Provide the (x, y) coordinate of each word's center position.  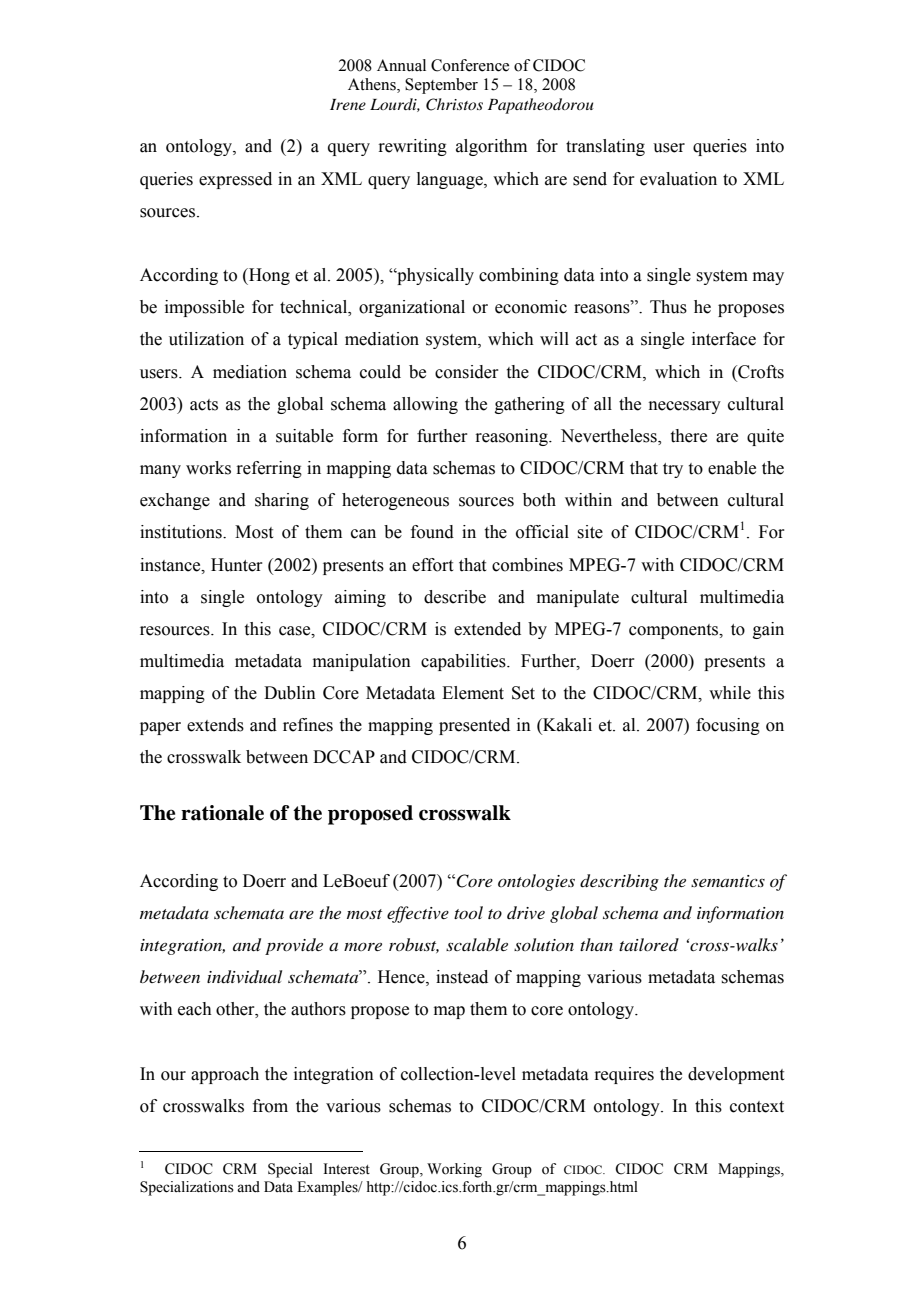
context (757, 1107)
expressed (235, 180)
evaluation (678, 179)
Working (454, 1170)
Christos (454, 104)
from (270, 1106)
